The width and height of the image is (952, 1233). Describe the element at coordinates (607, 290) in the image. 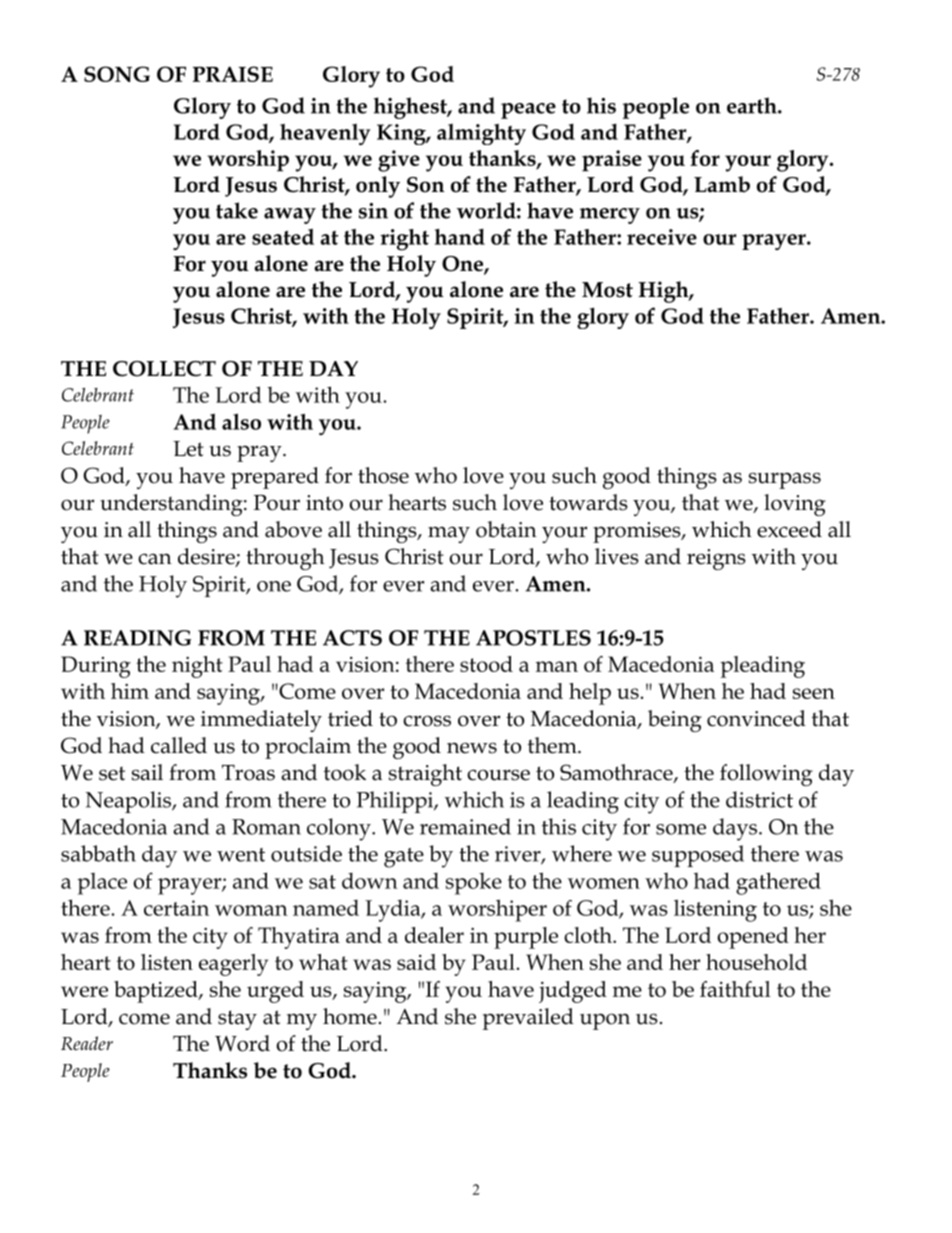

I see `Most` at that location.
